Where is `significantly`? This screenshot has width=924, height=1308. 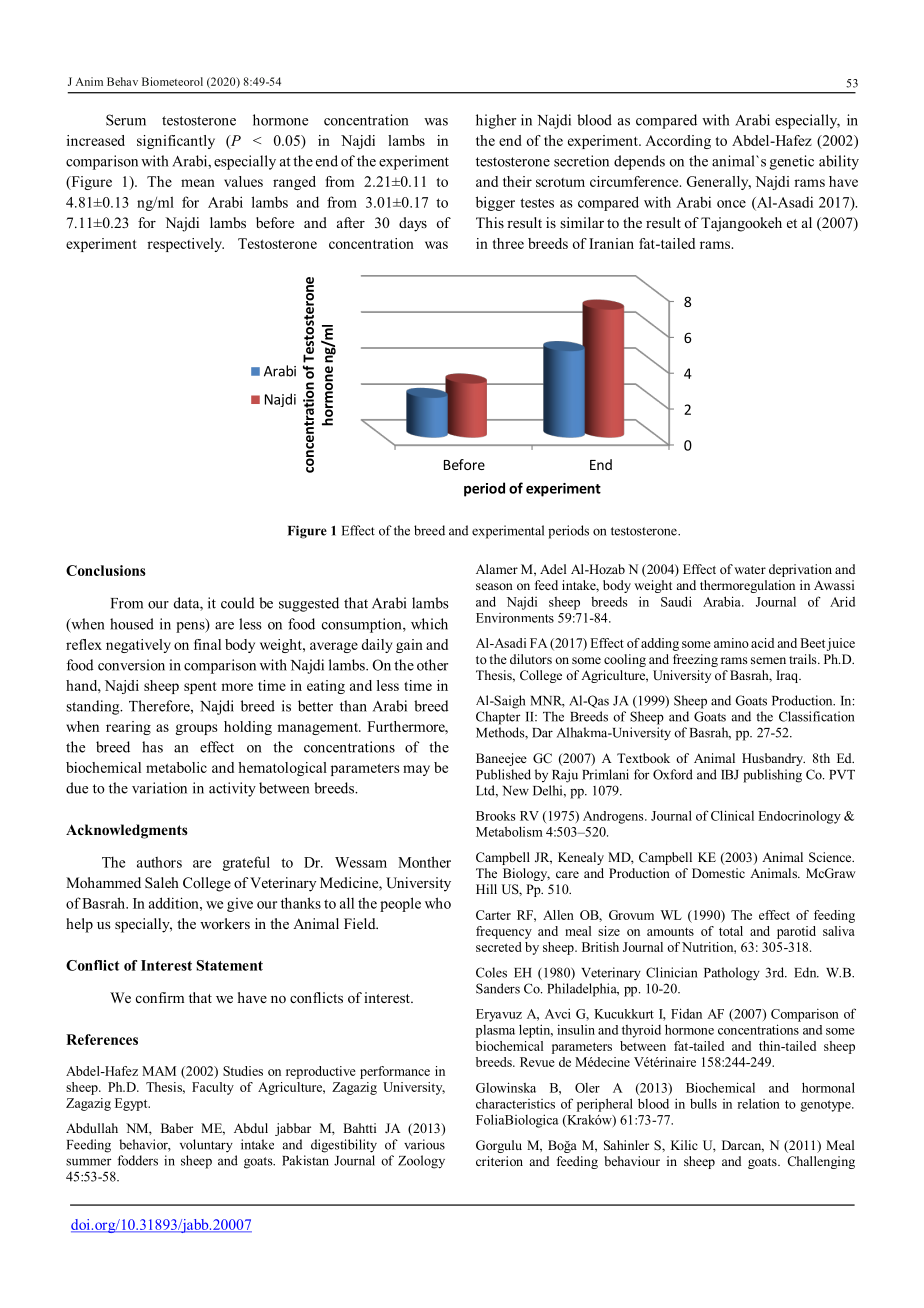
significantly is located at coordinates (176, 142).
